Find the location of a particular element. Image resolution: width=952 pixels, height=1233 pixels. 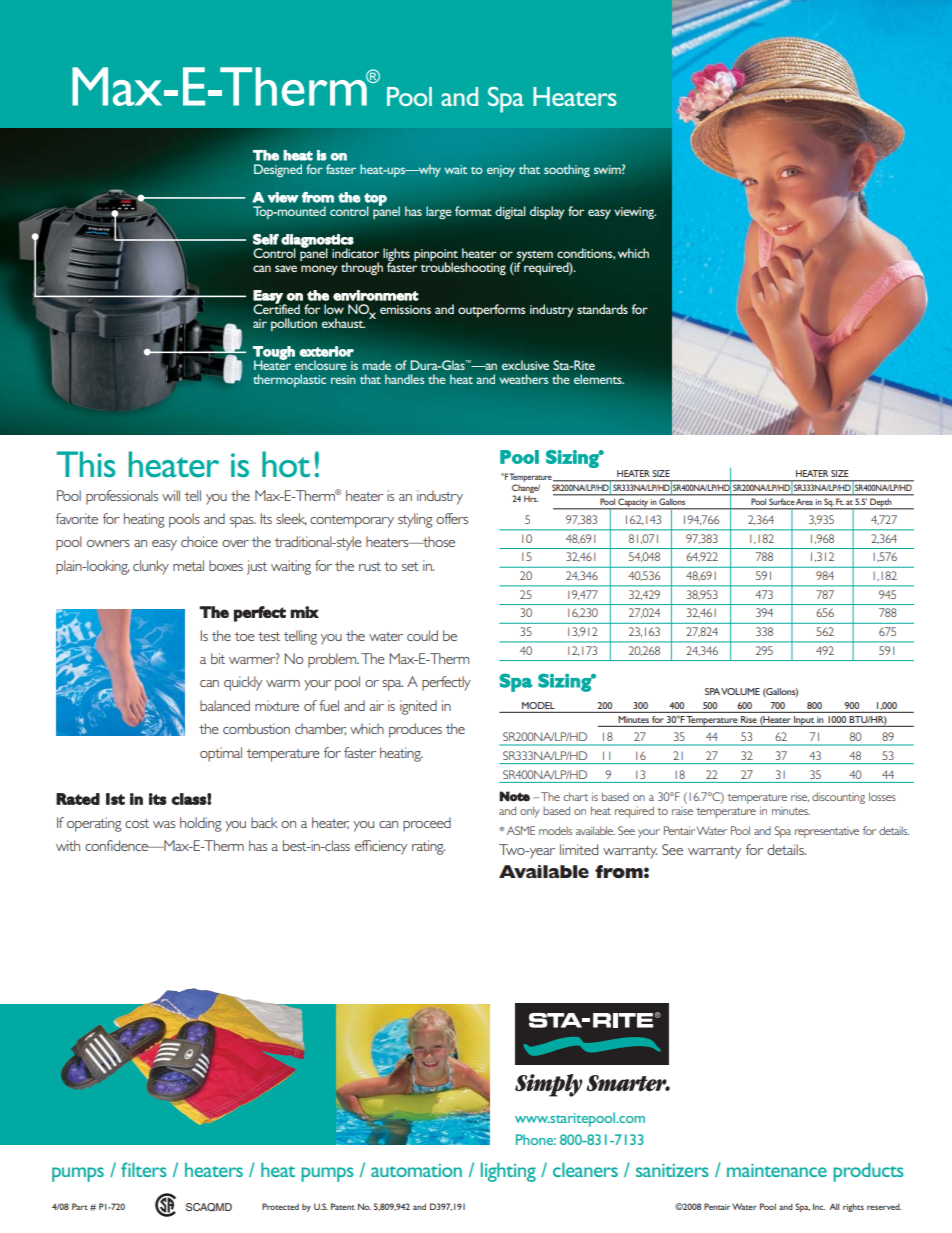

filters is located at coordinates (144, 1169).
